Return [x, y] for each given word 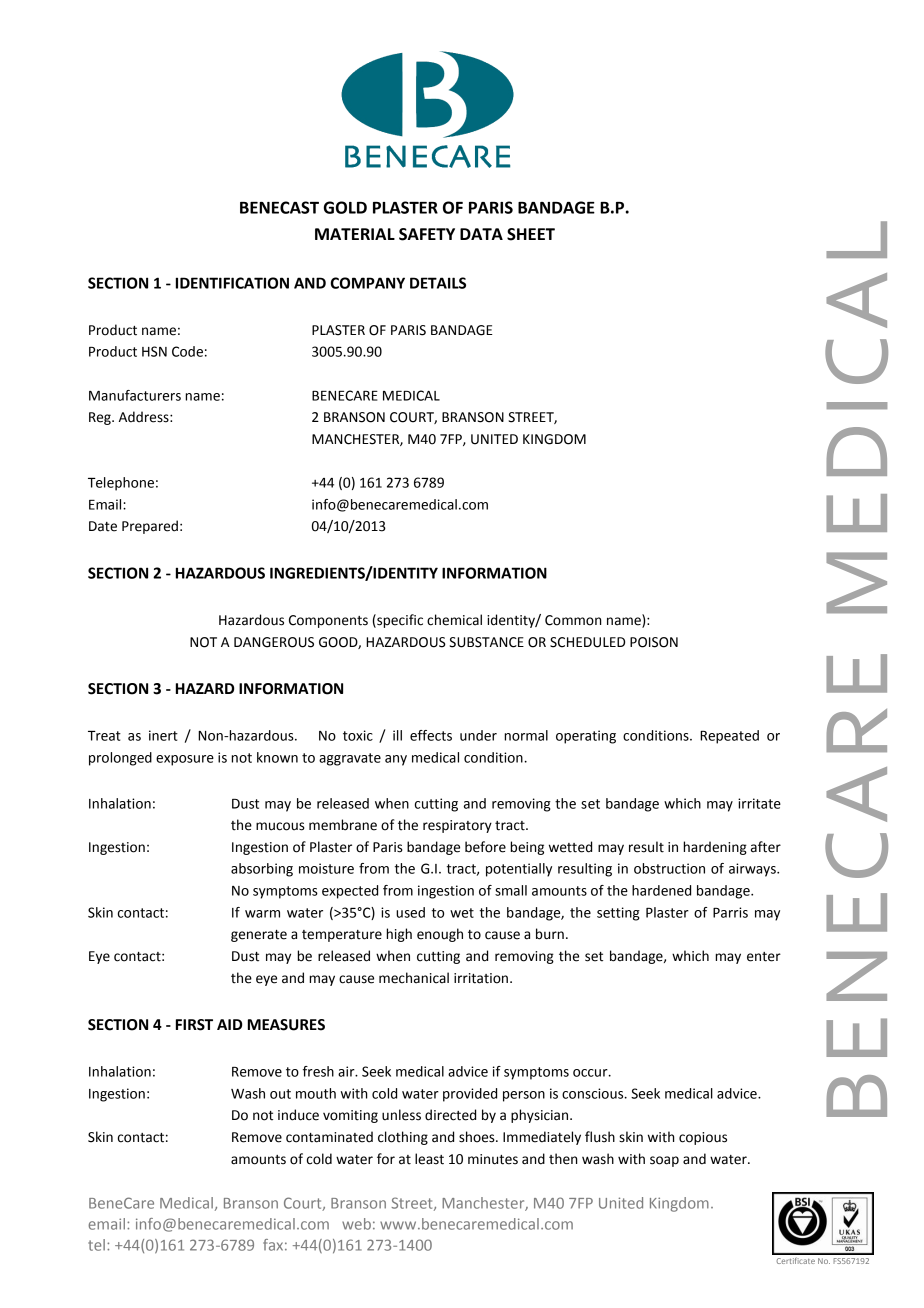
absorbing [262, 870]
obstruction [669, 868]
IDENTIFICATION [232, 283]
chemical [454, 620]
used [410, 912]
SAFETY [427, 234]
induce [298, 1115]
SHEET [531, 234]
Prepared [150, 527]
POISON [654, 642]
